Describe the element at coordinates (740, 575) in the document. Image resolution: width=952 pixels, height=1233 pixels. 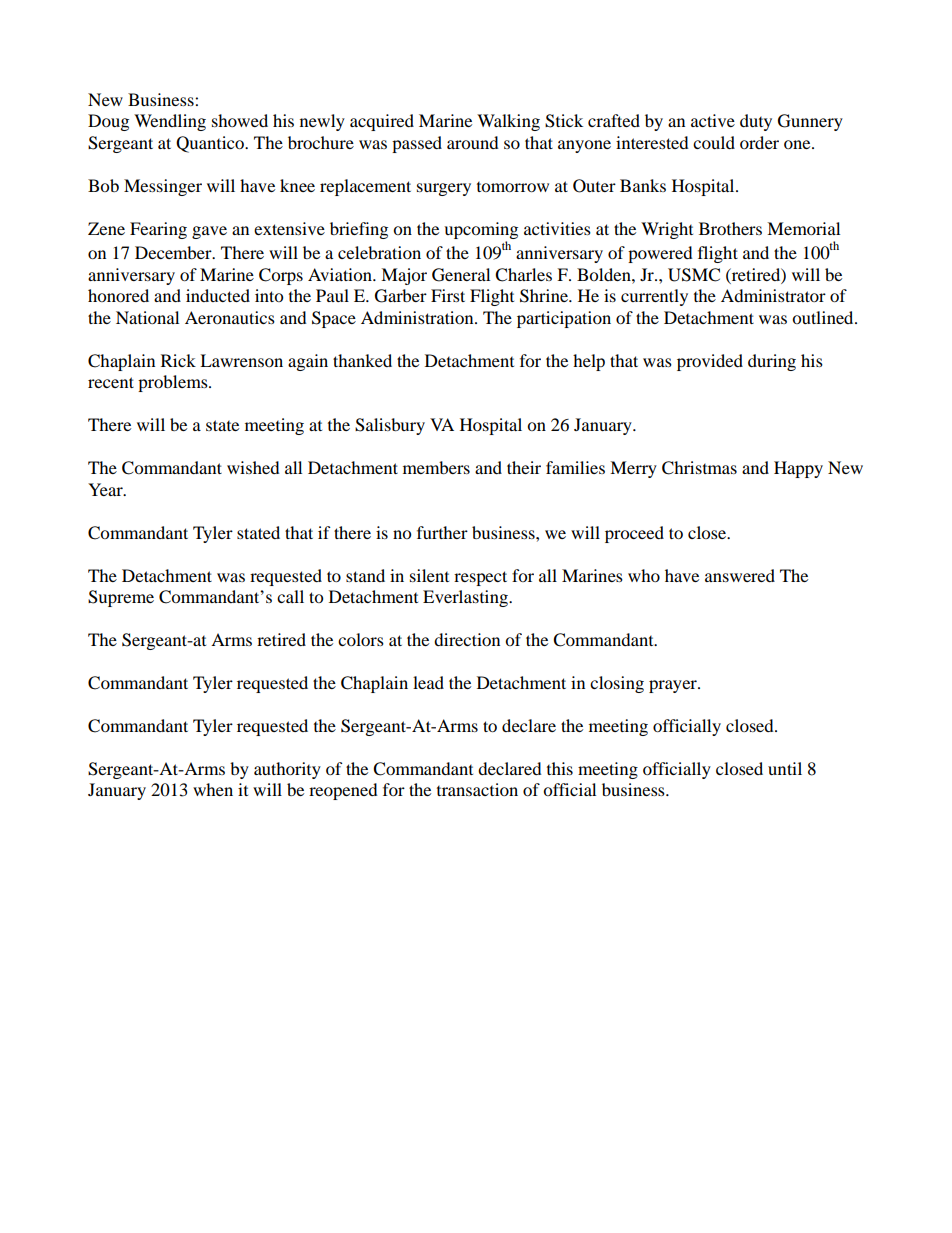
I see `answered` at that location.
